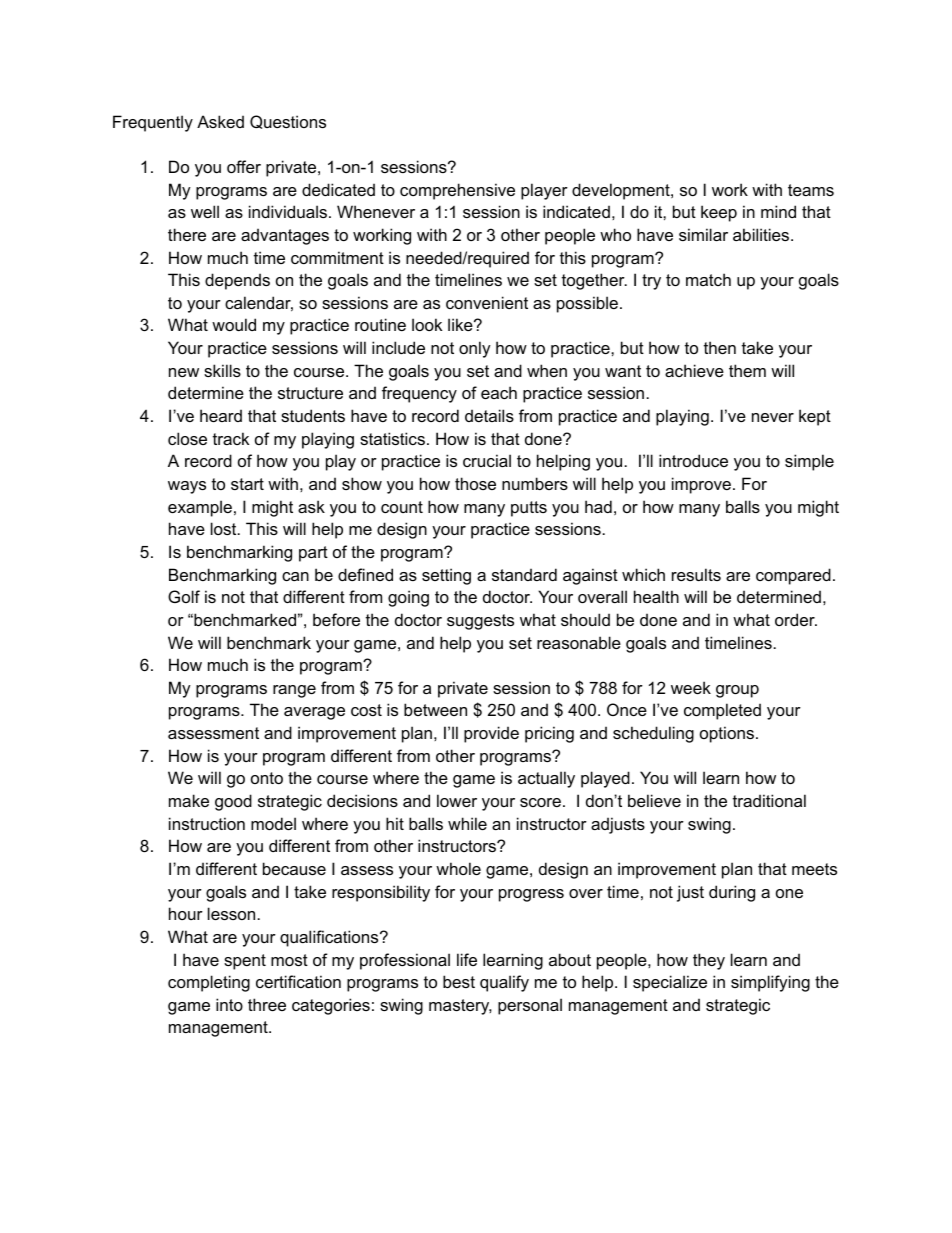 Image resolution: width=952 pixels, height=1233 pixels. Describe the element at coordinates (225, 528) in the screenshot. I see `lost` at that location.
